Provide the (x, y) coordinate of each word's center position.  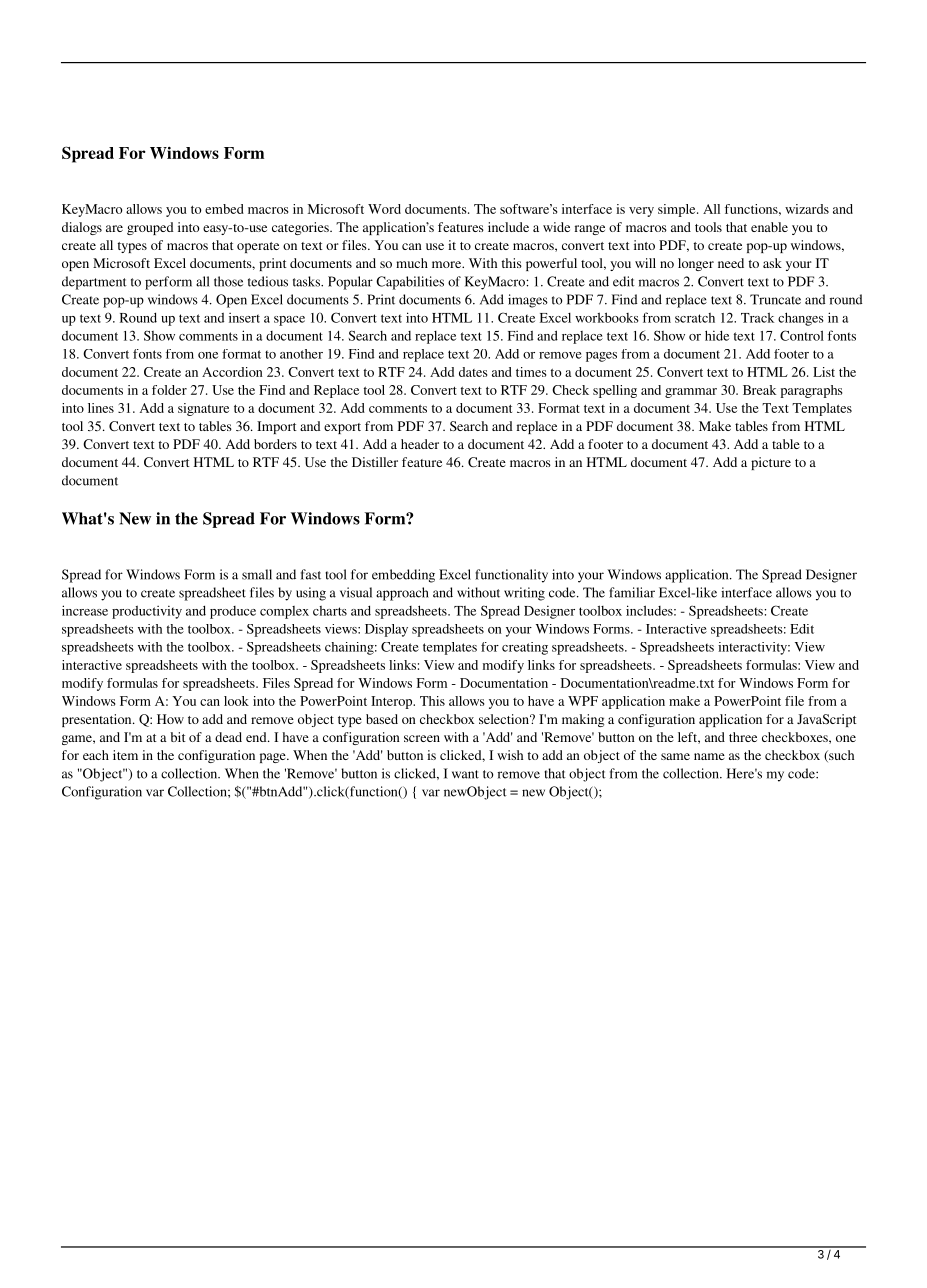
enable (769, 227)
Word (384, 209)
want (465, 774)
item (125, 755)
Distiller (375, 462)
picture (771, 463)
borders (275, 444)
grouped (150, 228)
